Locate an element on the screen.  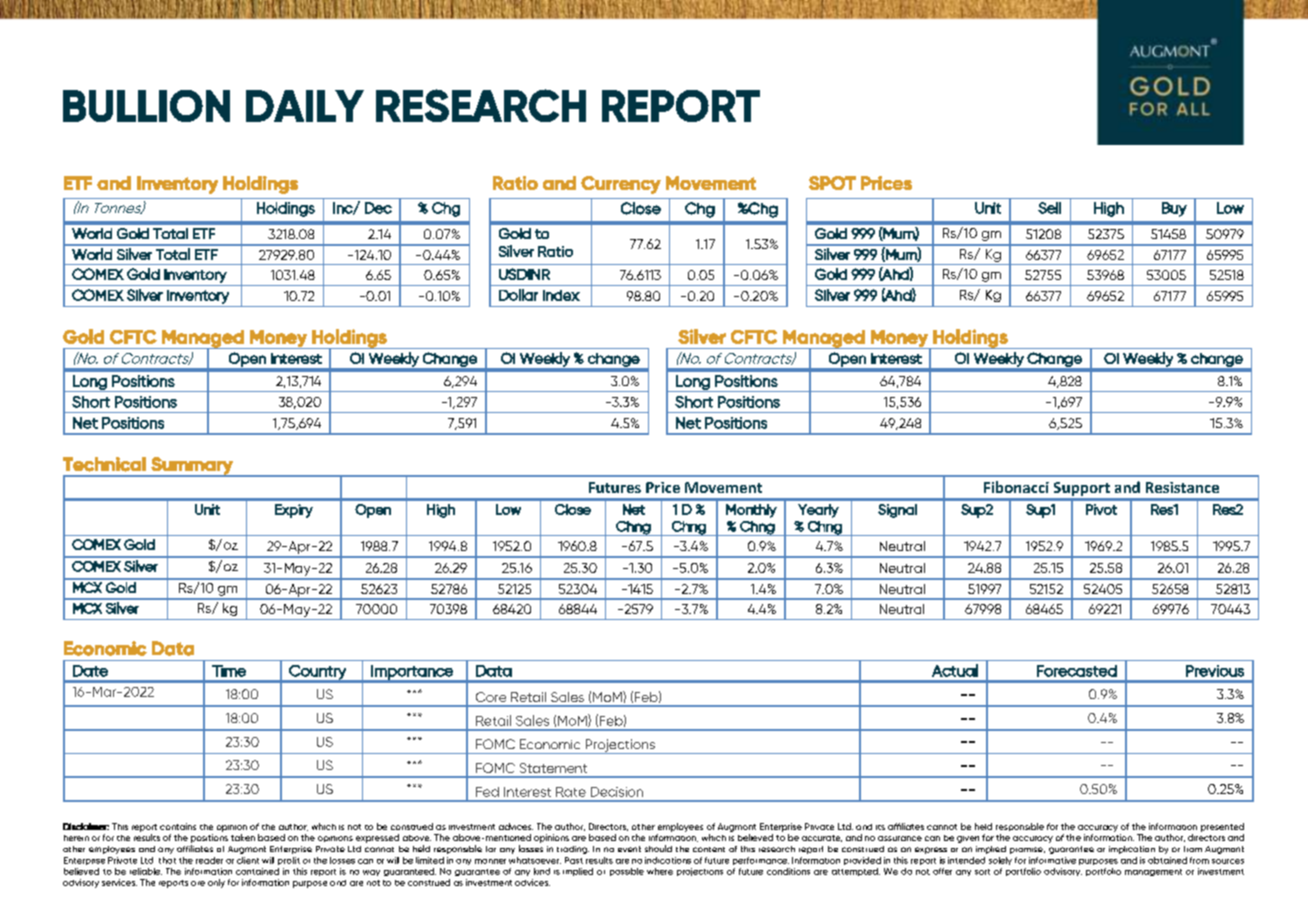
reader is located at coordinates (209, 860).
